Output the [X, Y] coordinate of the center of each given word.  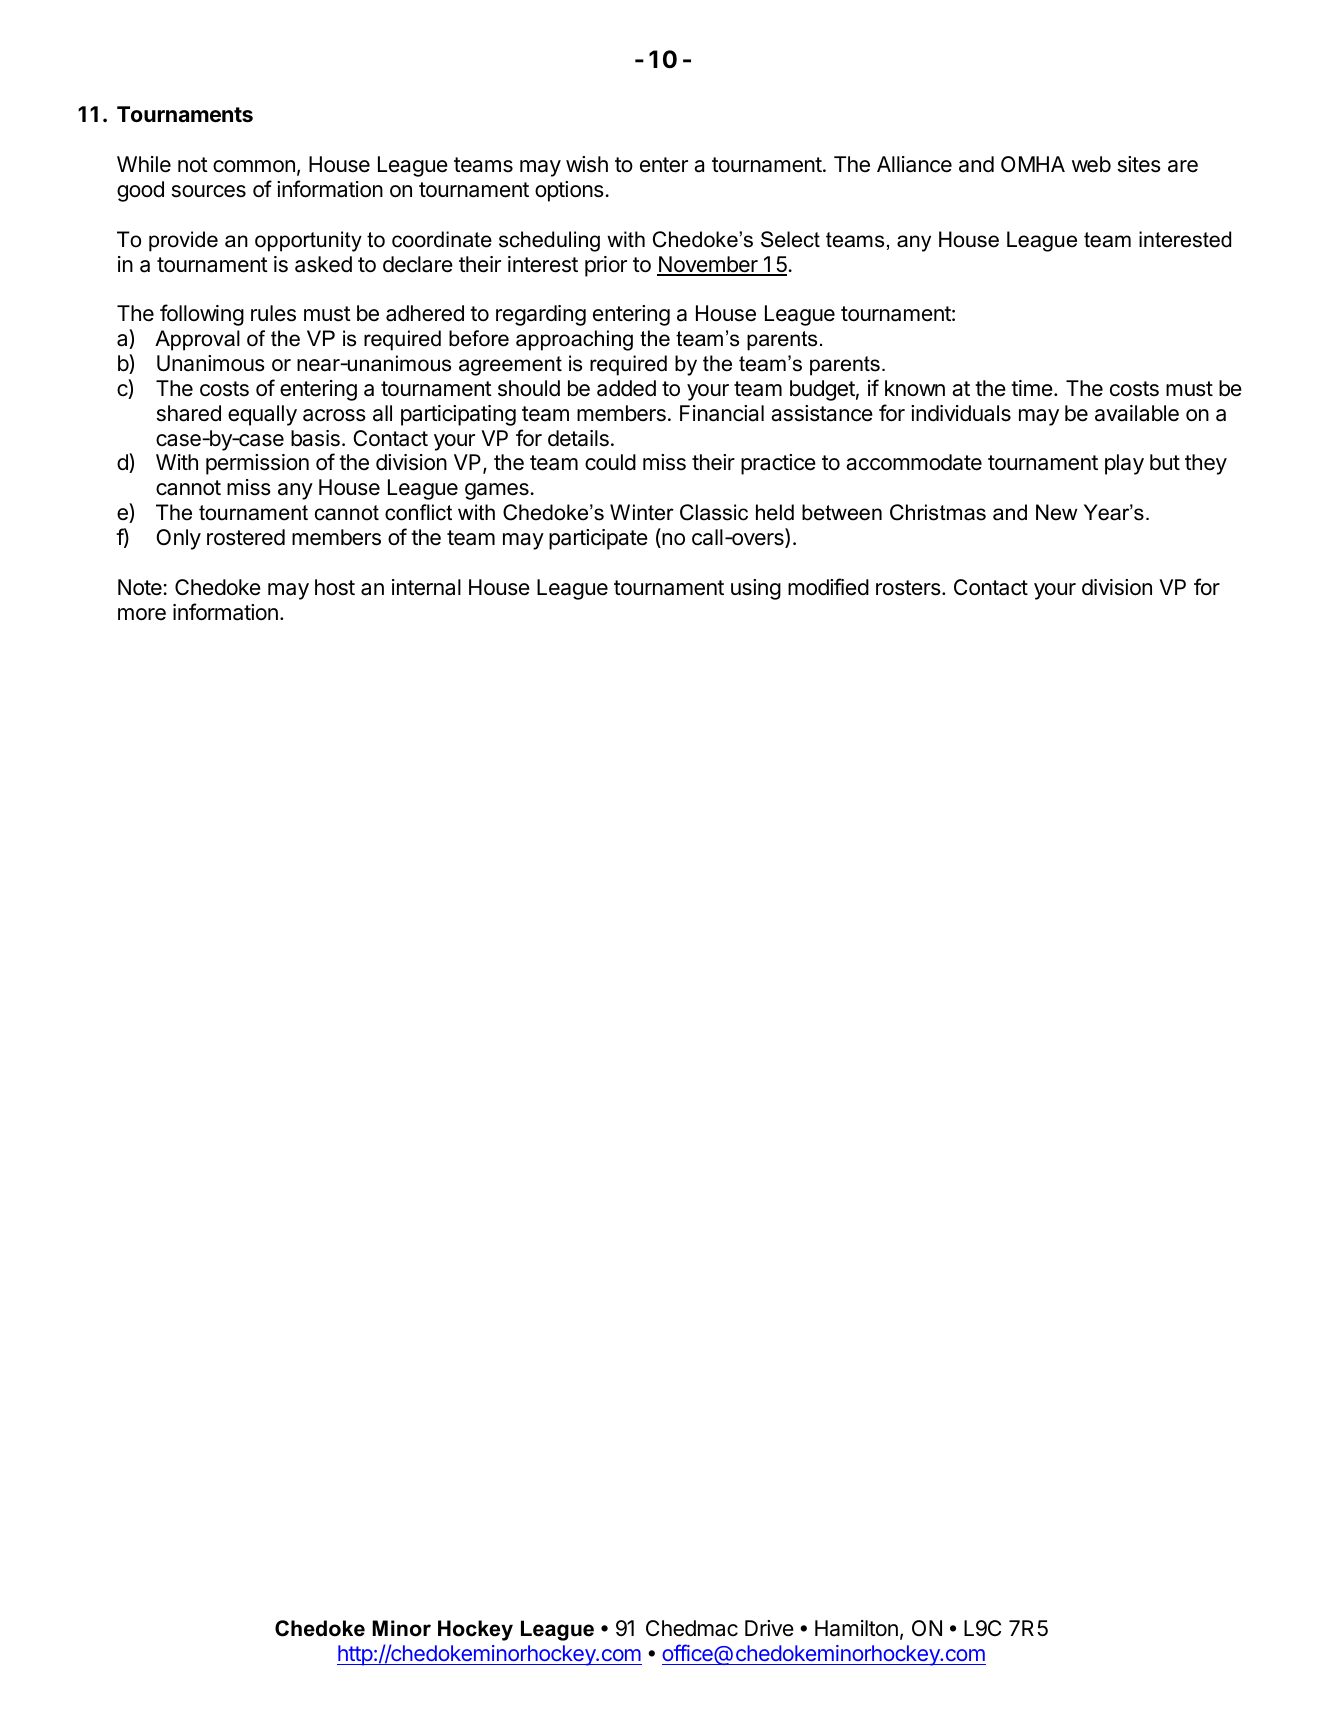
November [708, 265]
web [1091, 164]
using [756, 589]
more [142, 614]
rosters [908, 588]
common [254, 166]
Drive [769, 1628]
